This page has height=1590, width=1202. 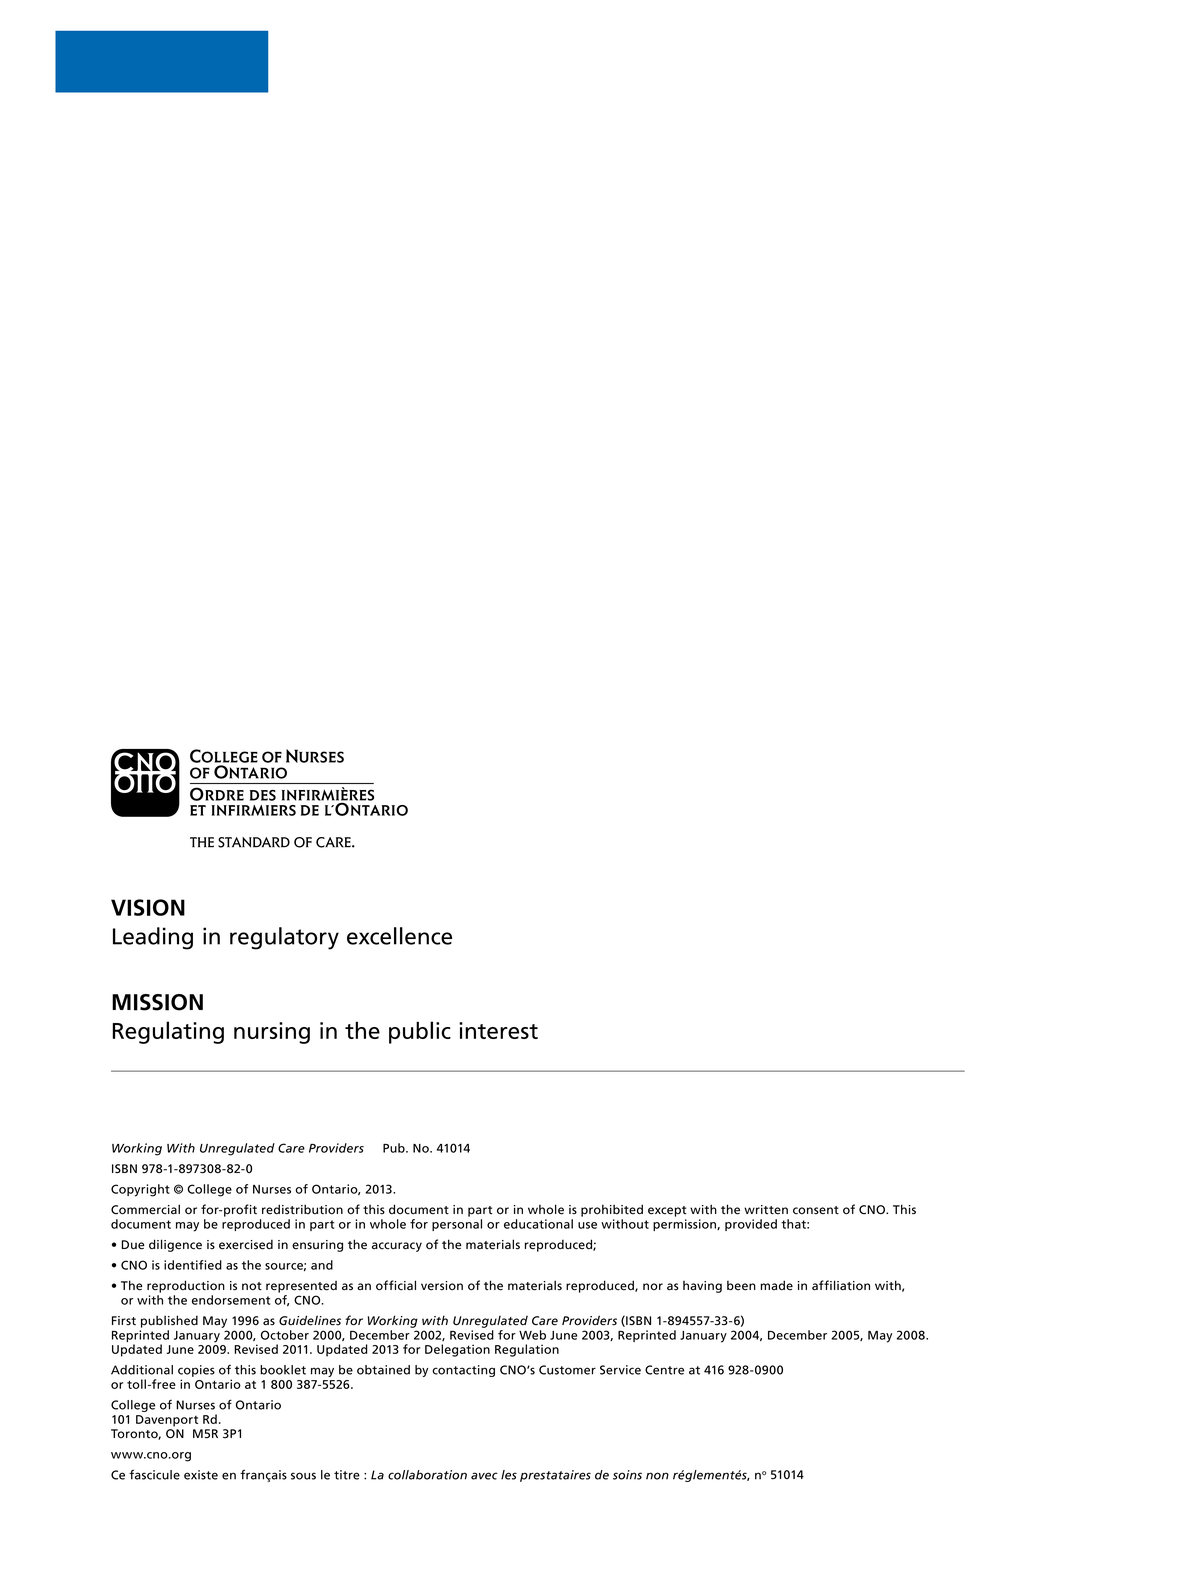 What do you see at coordinates (766, 1210) in the page?
I see `written` at bounding box center [766, 1210].
